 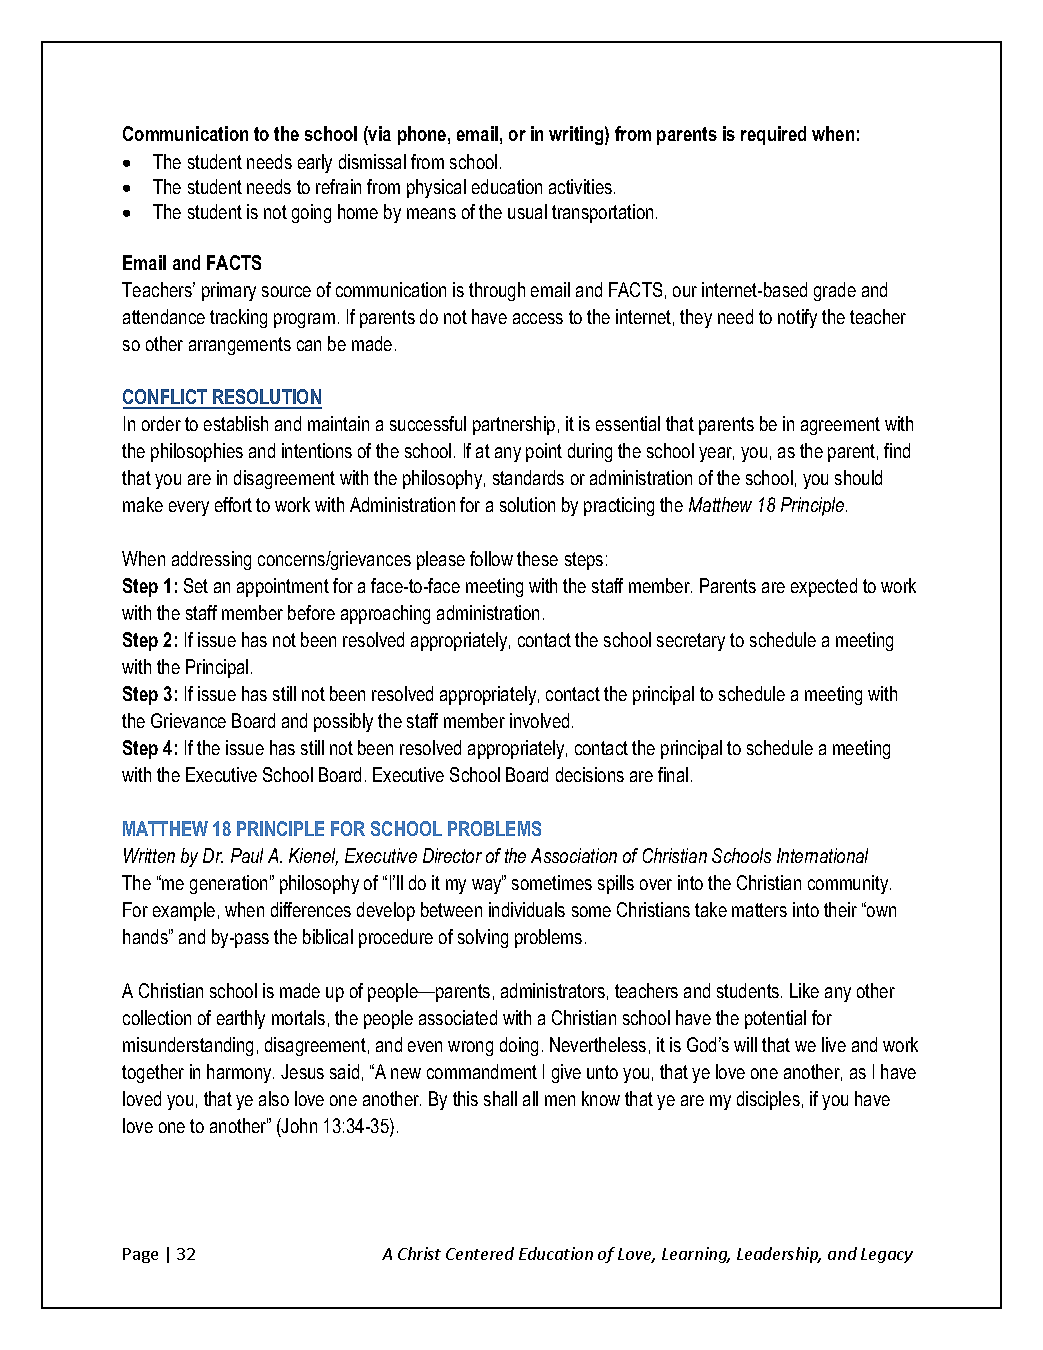 I want to click on usual, so click(x=527, y=211).
